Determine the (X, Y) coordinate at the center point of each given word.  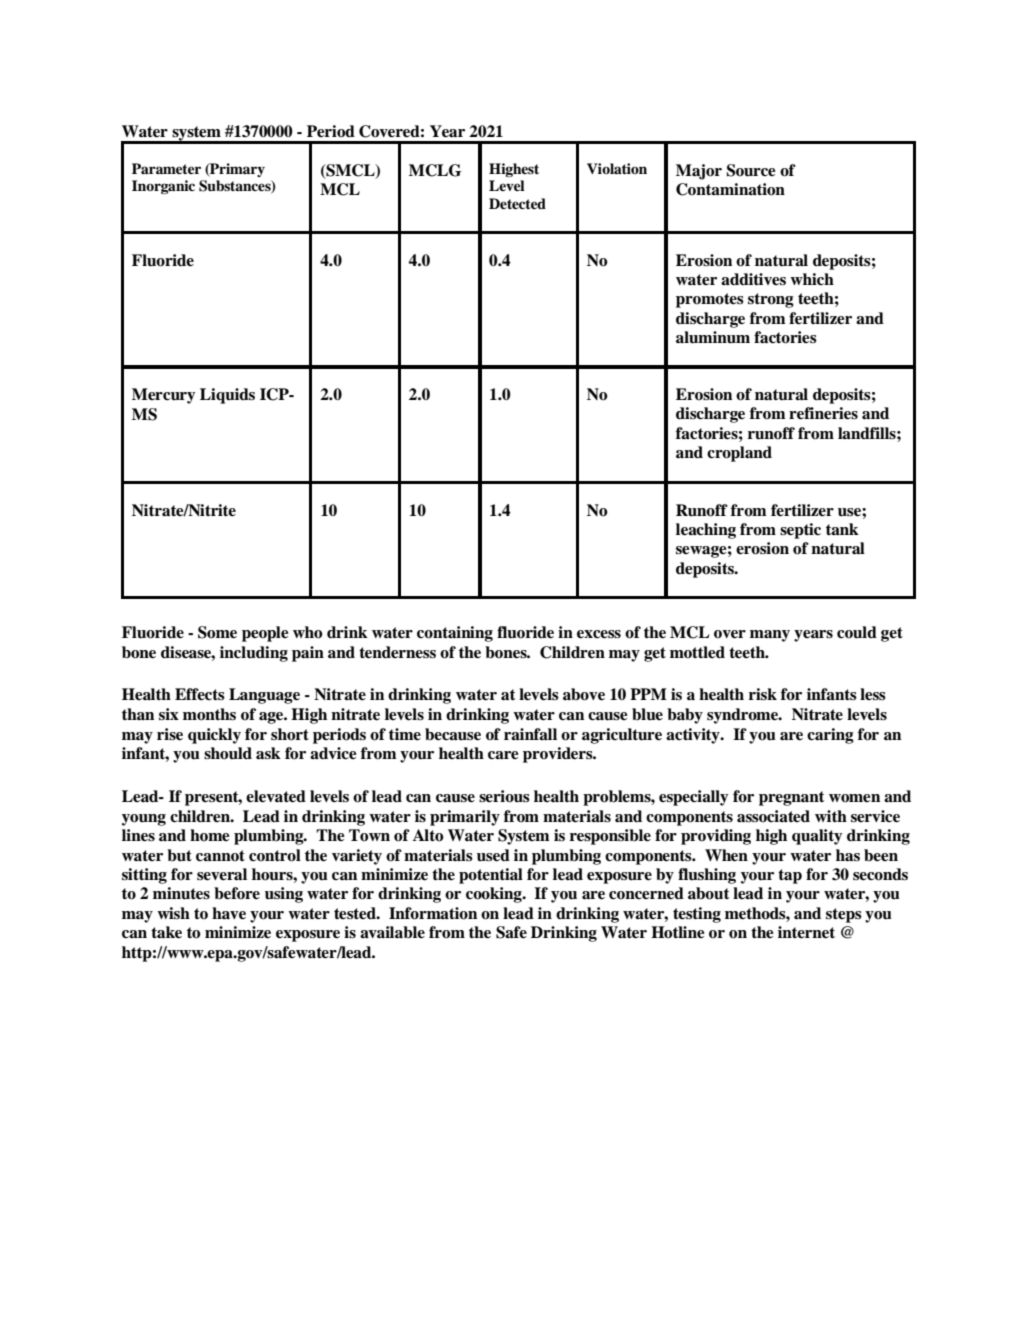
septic (800, 531)
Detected (517, 203)
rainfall (530, 734)
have (229, 913)
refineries (823, 413)
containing (455, 634)
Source (751, 170)
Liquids (227, 396)
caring (830, 736)
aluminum (713, 337)
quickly (214, 736)
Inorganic (163, 187)
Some (217, 632)
